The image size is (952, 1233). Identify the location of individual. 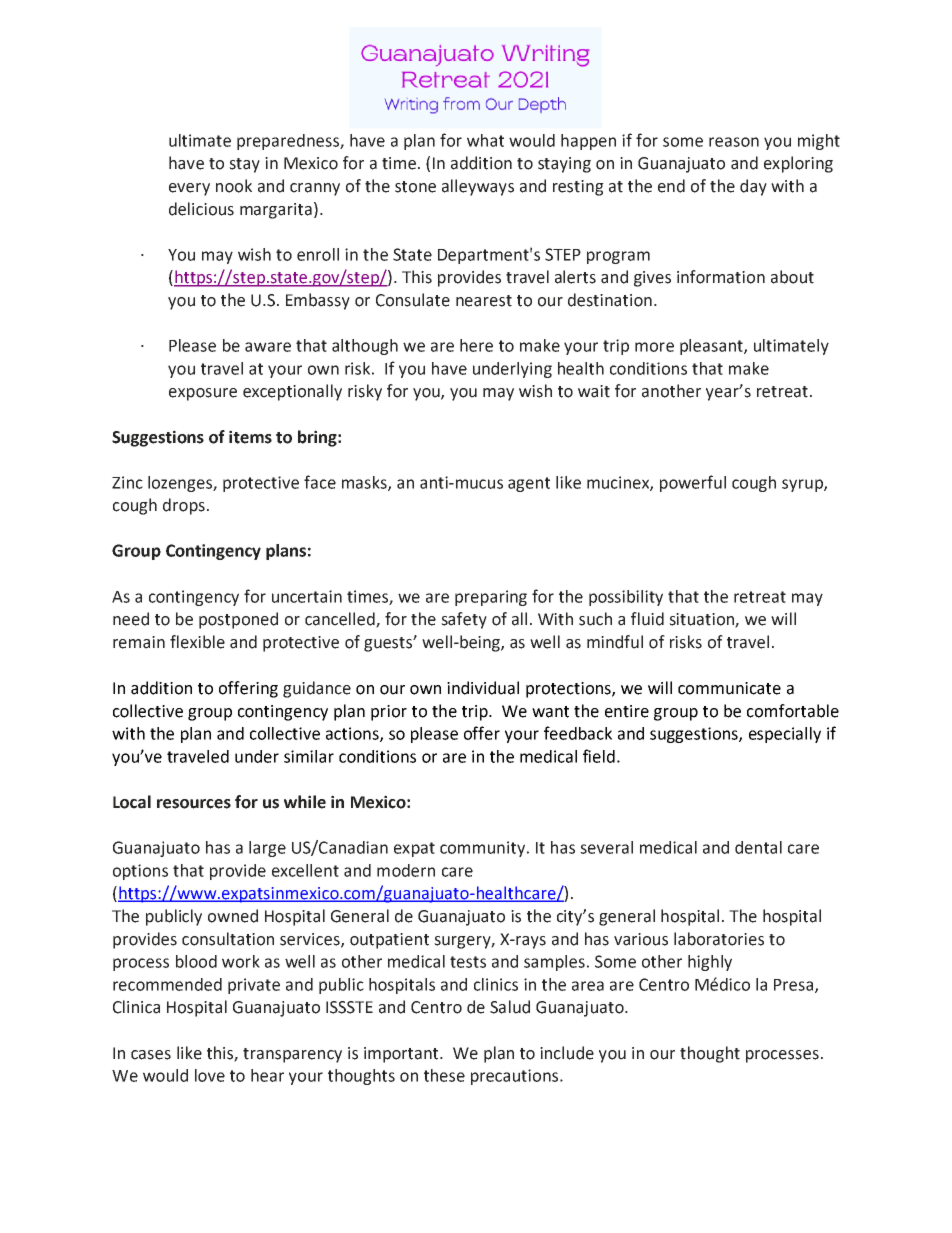
(483, 688).
